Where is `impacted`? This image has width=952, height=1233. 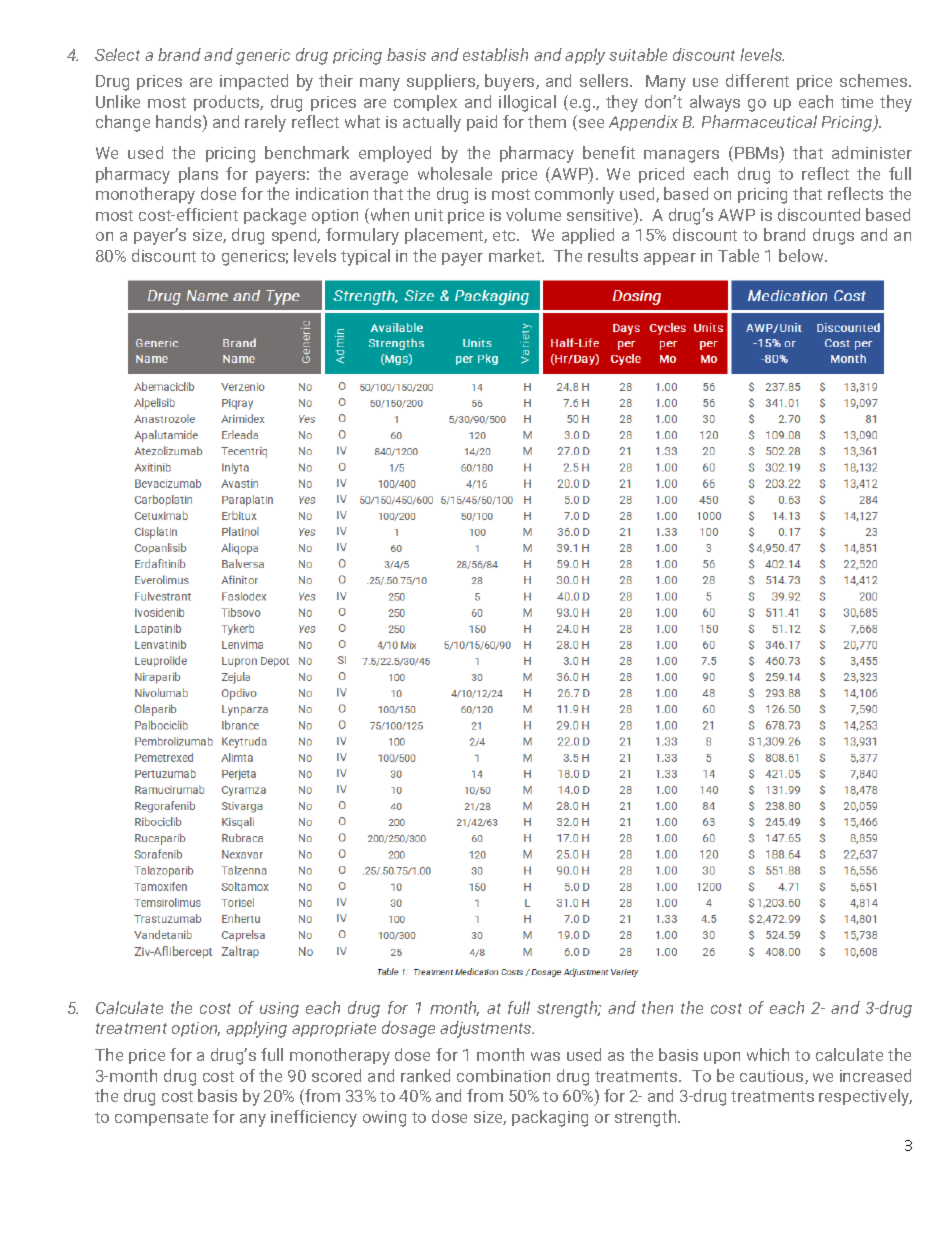
impacted is located at coordinates (254, 82).
